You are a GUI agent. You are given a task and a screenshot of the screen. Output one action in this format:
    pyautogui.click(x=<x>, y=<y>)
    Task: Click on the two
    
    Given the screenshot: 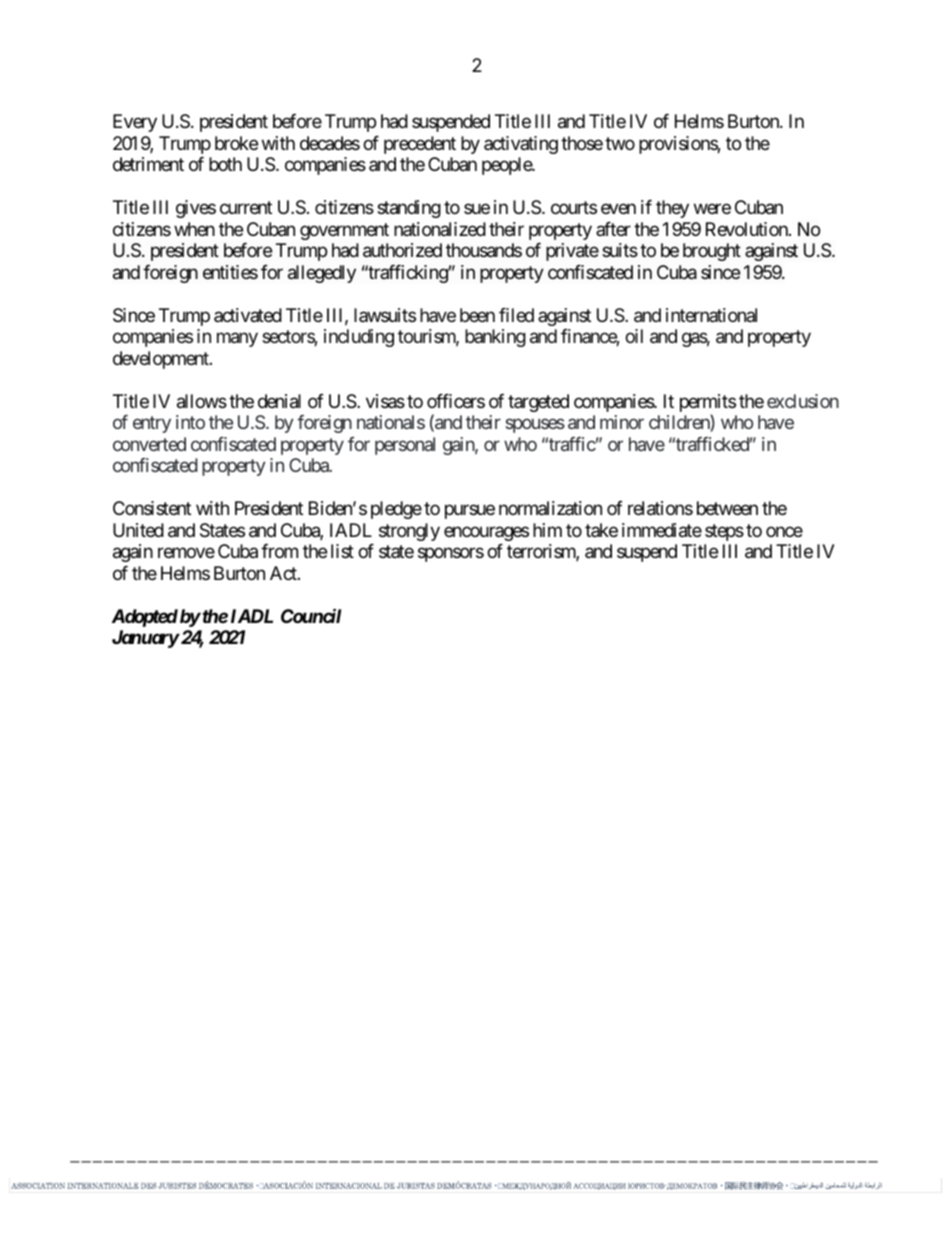 What is the action you would take?
    pyautogui.click(x=620, y=143)
